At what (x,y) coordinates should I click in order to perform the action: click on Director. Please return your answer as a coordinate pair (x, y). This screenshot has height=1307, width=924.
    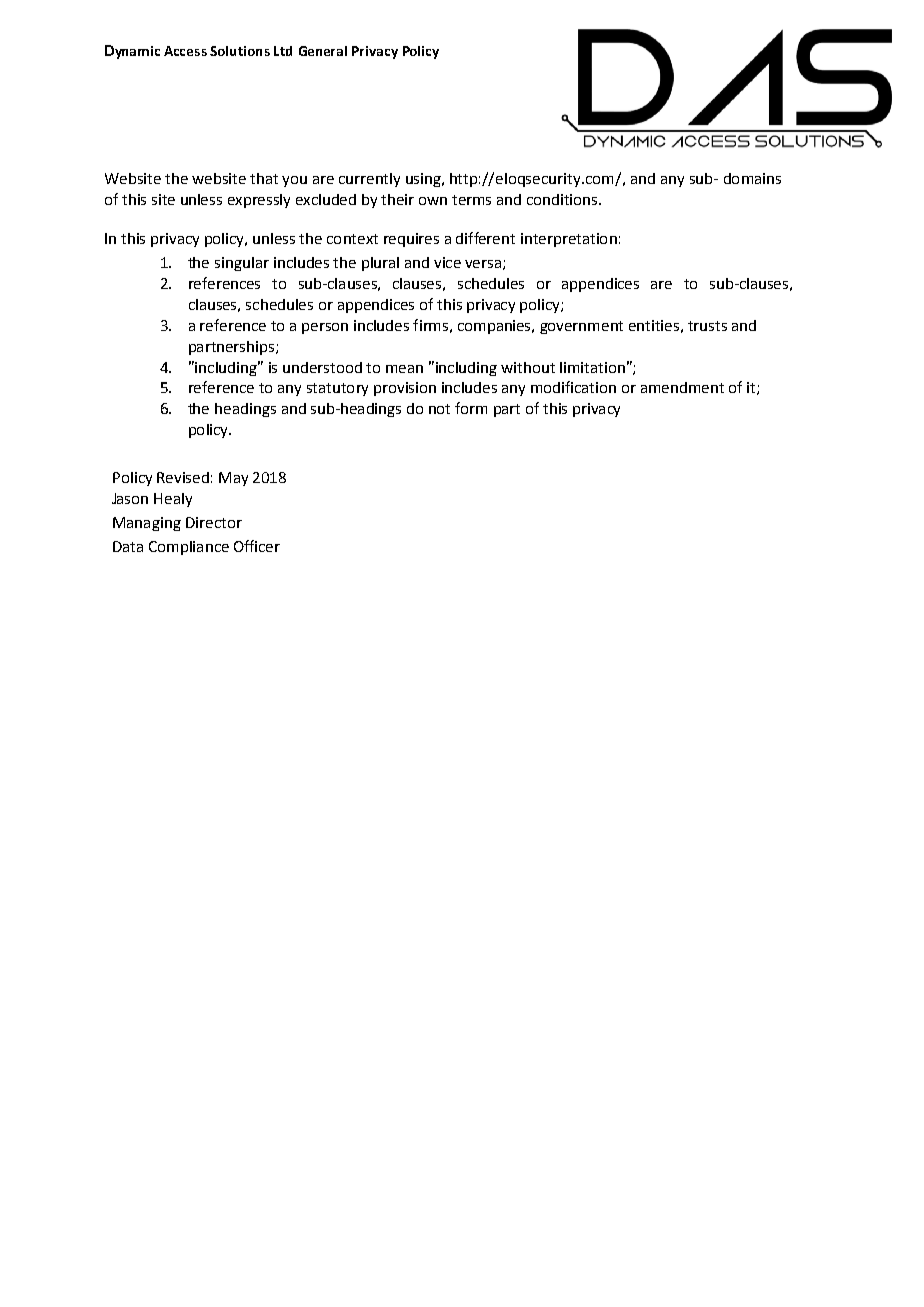
    Looking at the image, I should click on (214, 522).
